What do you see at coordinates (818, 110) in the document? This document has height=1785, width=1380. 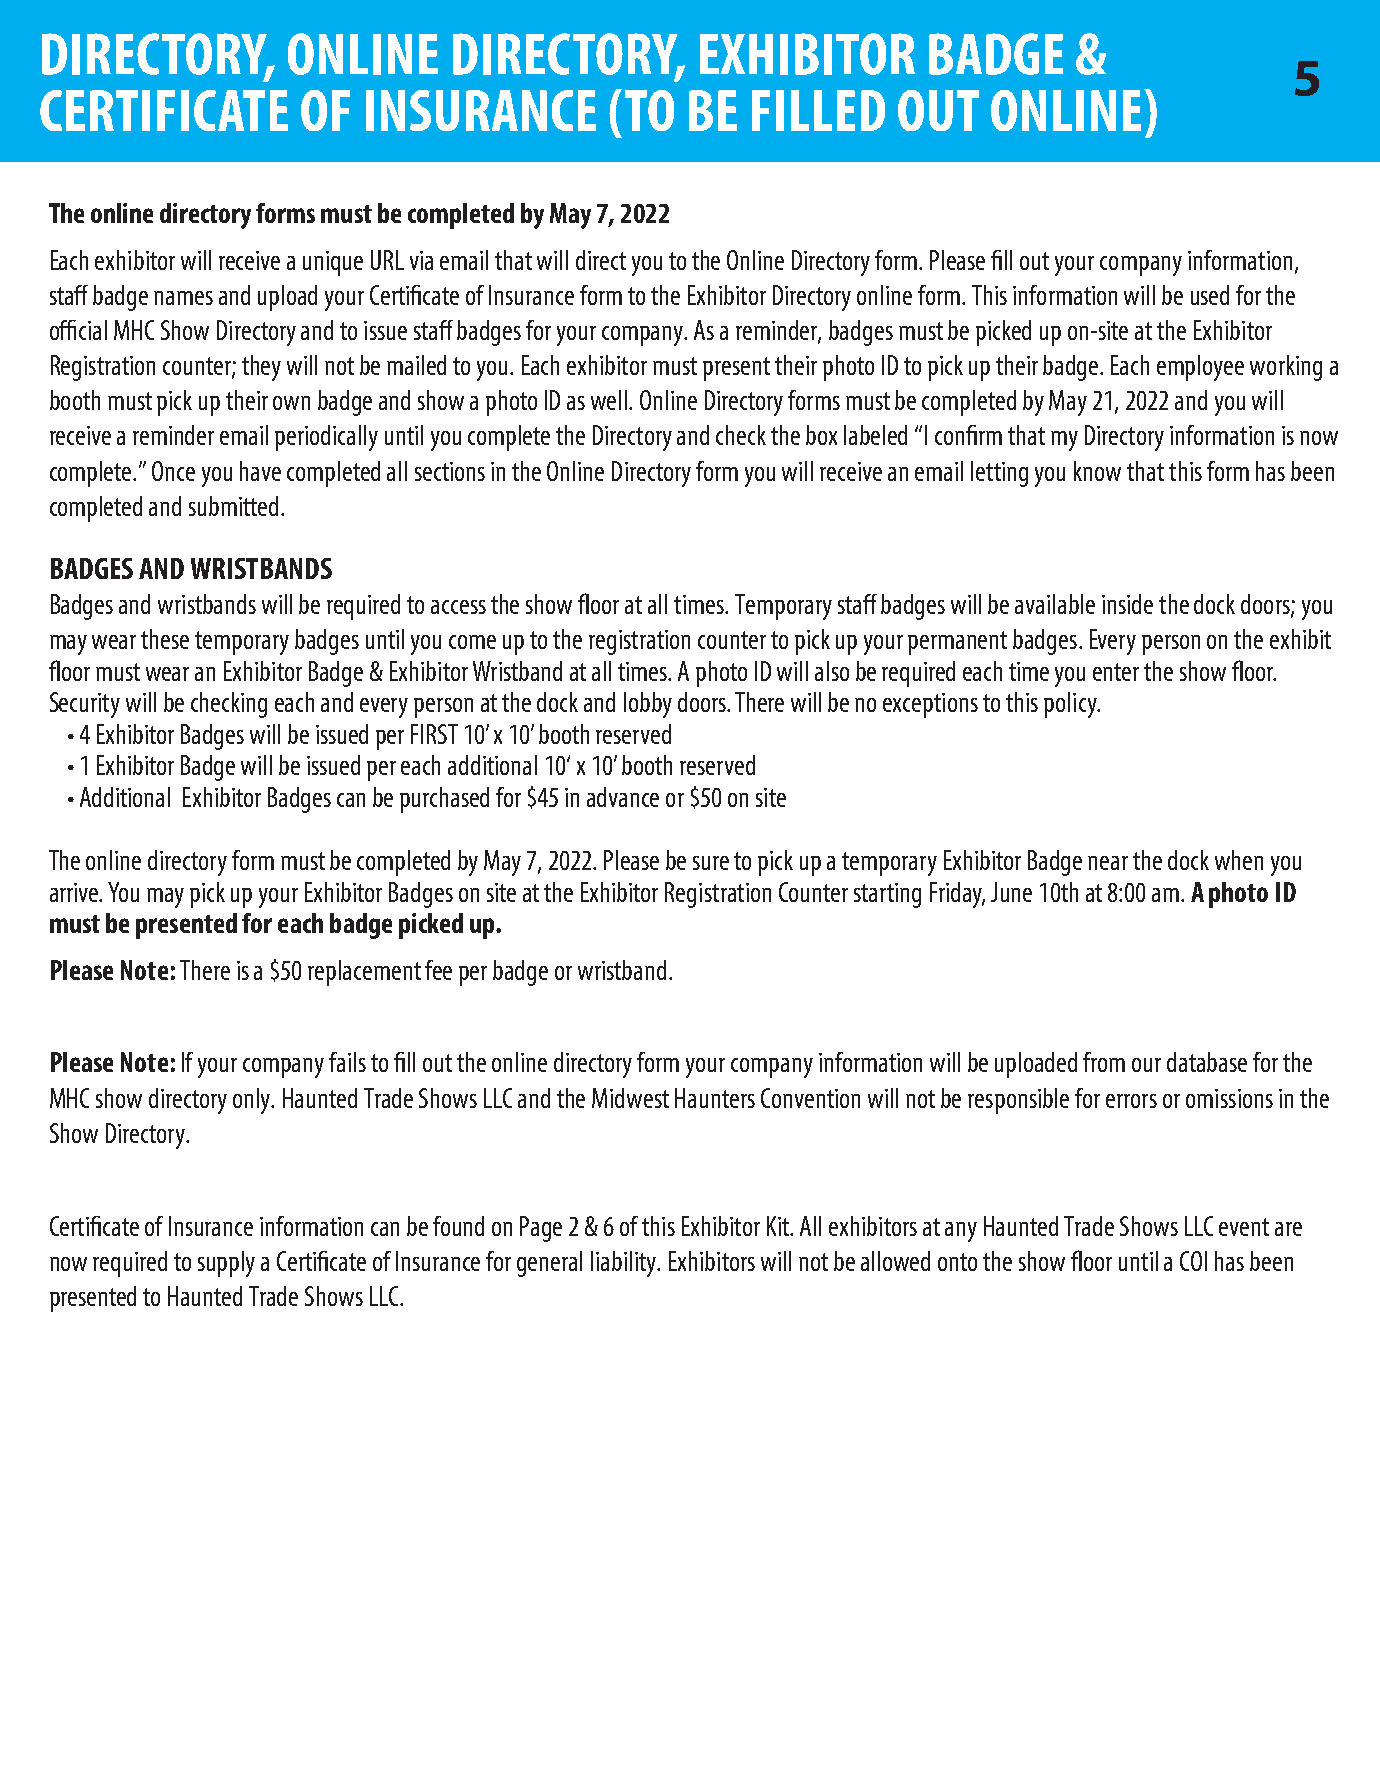 I see `FILLED` at bounding box center [818, 110].
